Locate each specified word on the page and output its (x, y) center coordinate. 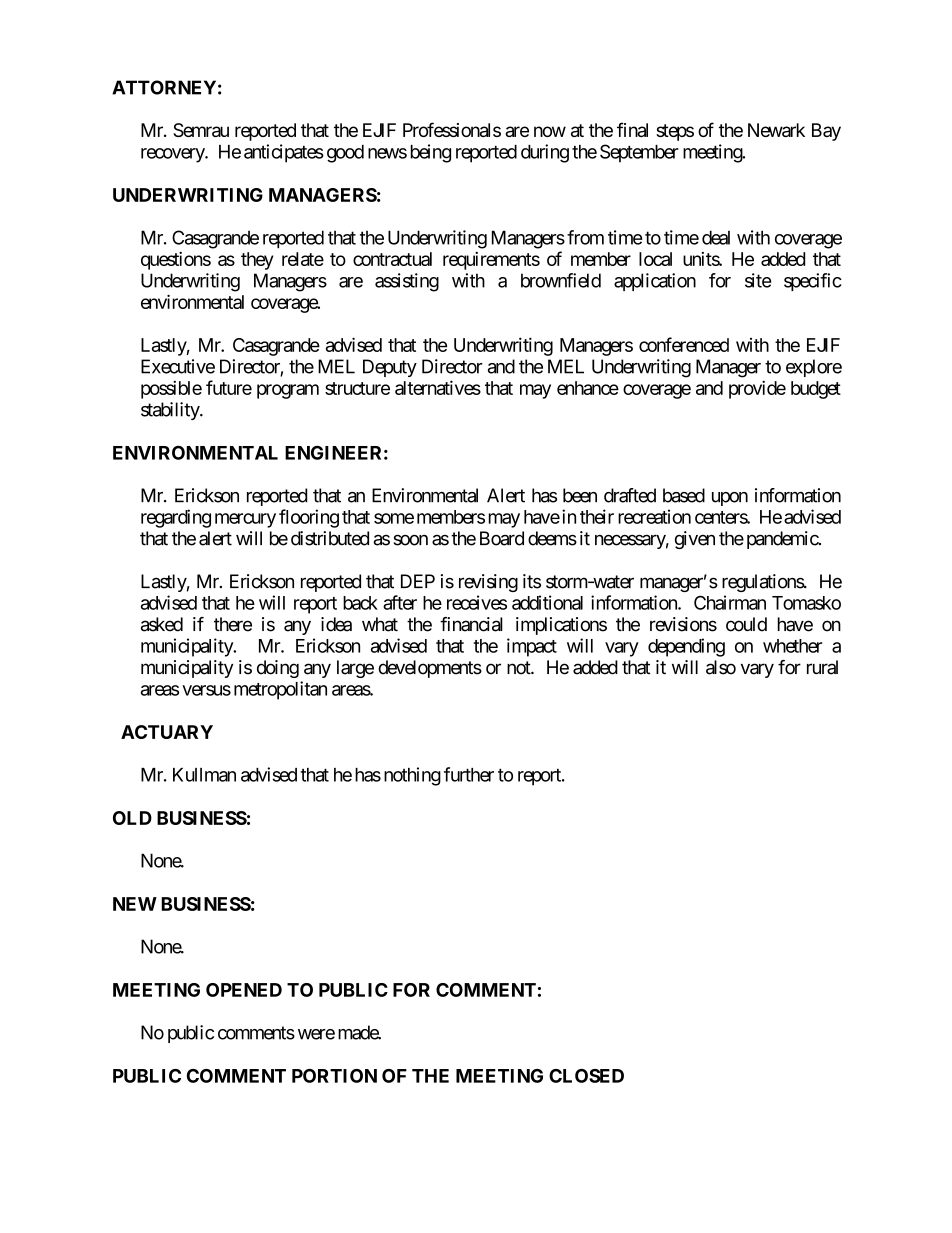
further (469, 774)
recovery (173, 155)
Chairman (730, 602)
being (431, 153)
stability (171, 411)
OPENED (244, 990)
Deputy (390, 368)
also (721, 667)
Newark (776, 130)
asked (162, 624)
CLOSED (586, 1076)
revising (488, 583)
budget (816, 390)
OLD (132, 818)
